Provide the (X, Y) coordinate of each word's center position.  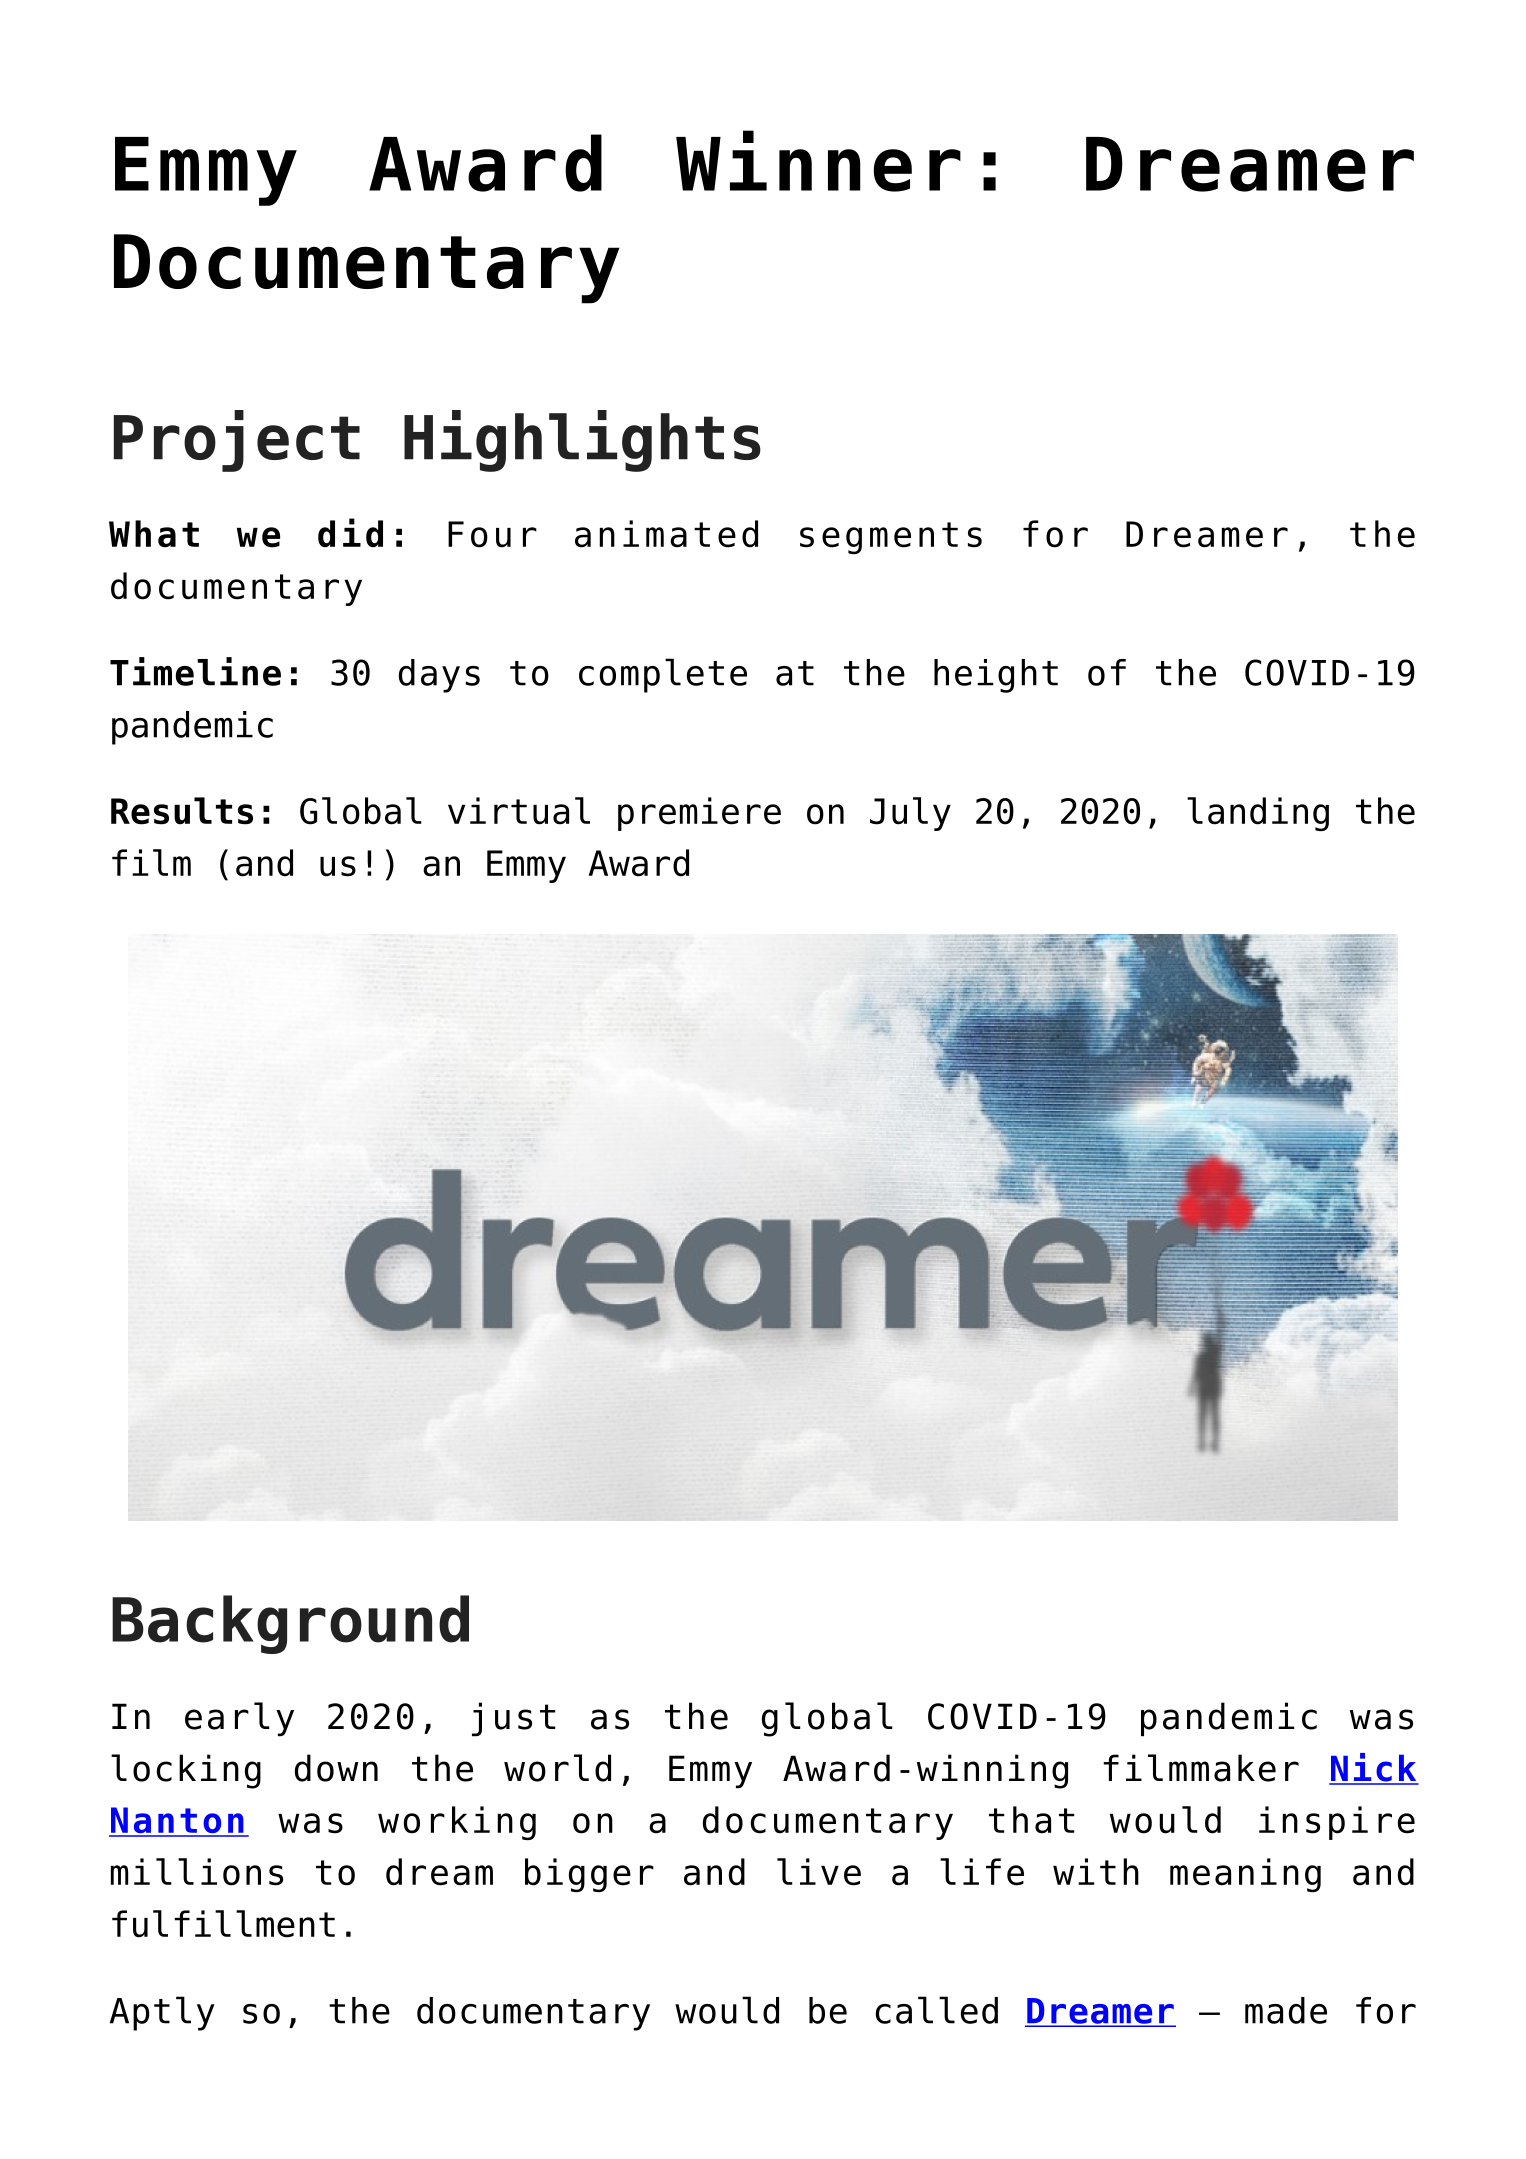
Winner (818, 161)
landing (1258, 814)
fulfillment (223, 1924)
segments (891, 538)
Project (237, 441)
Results (182, 811)
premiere (699, 814)
